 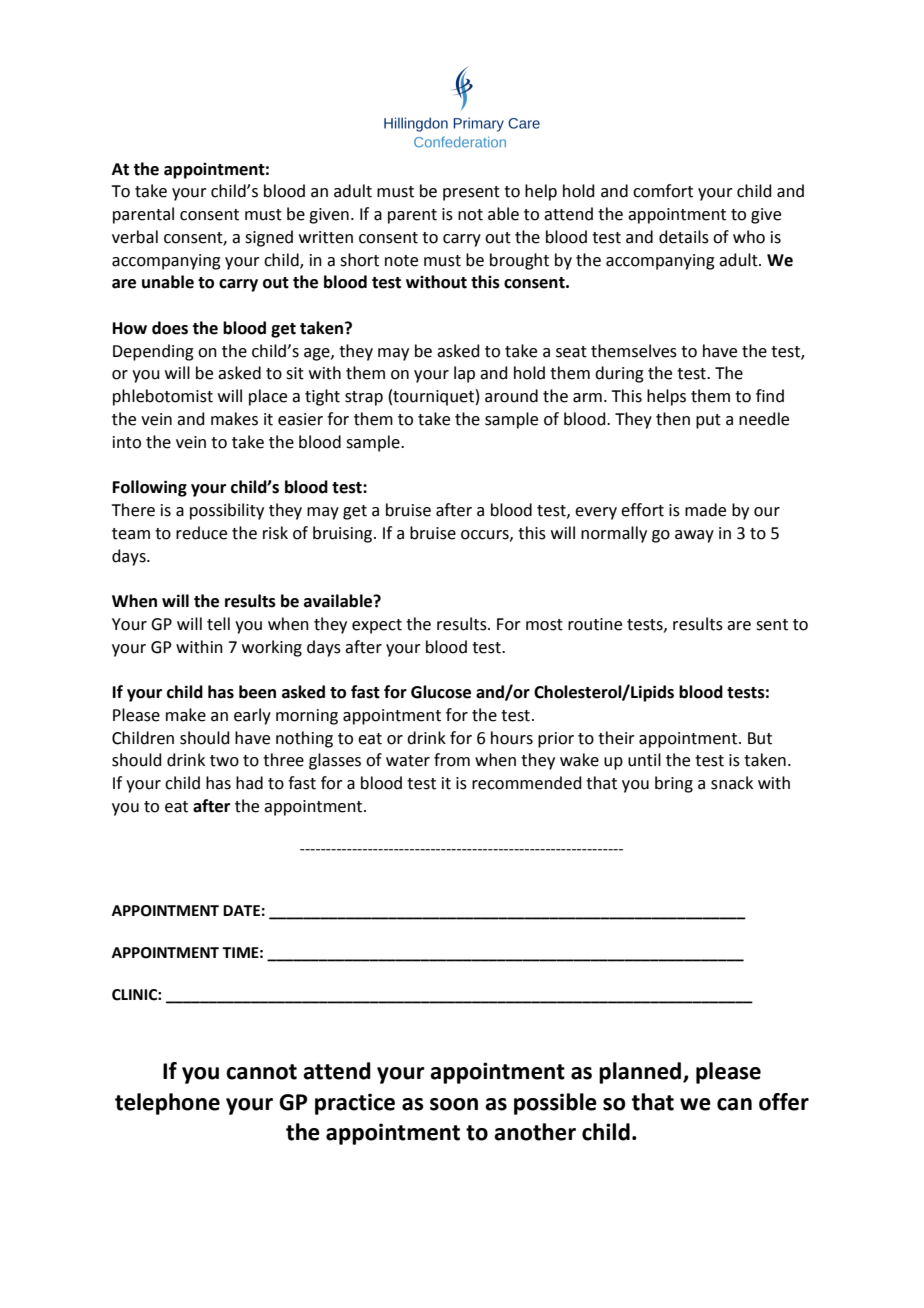 I want to click on But, so click(x=760, y=738).
